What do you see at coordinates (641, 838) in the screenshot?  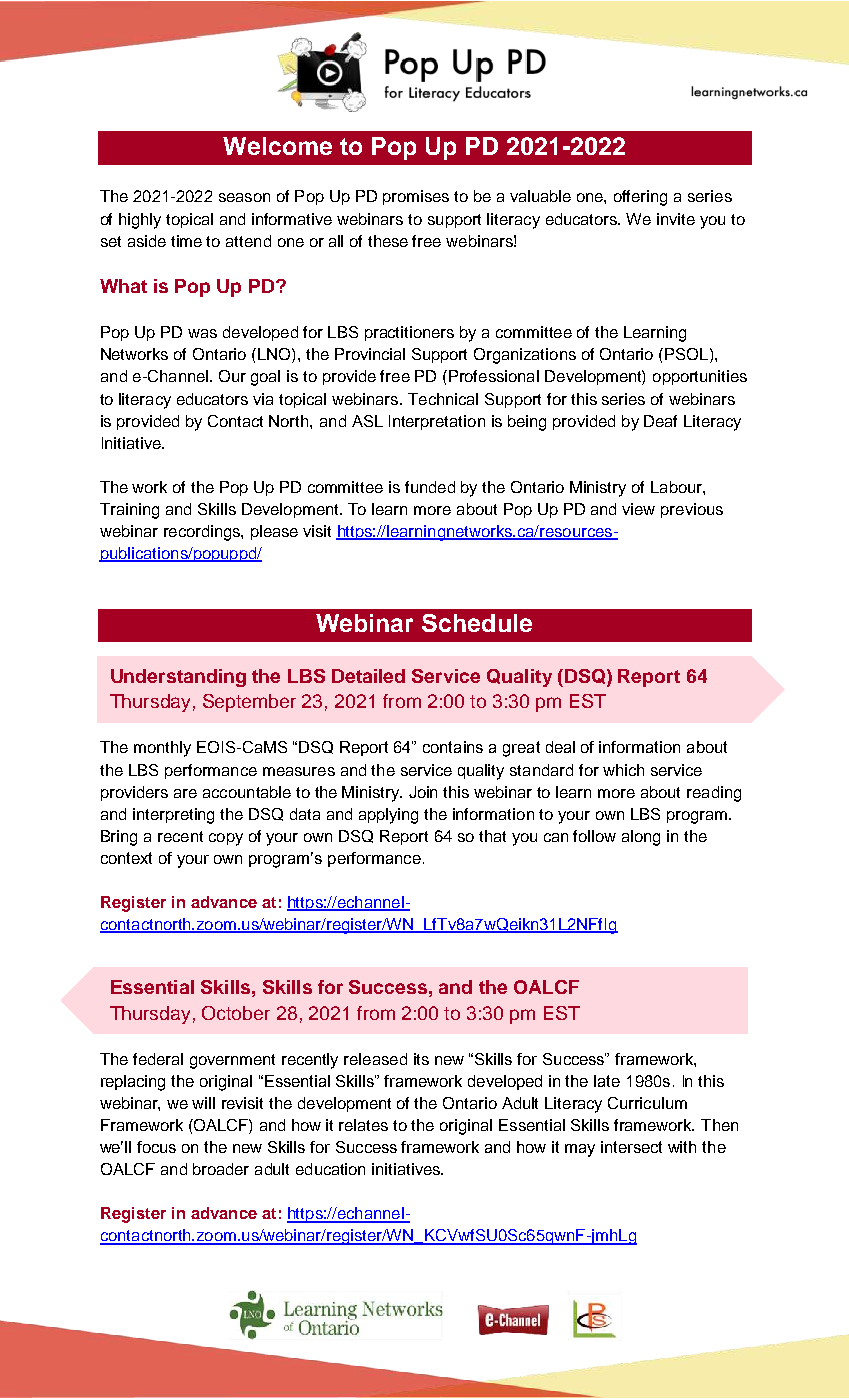 I see `along` at bounding box center [641, 838].
